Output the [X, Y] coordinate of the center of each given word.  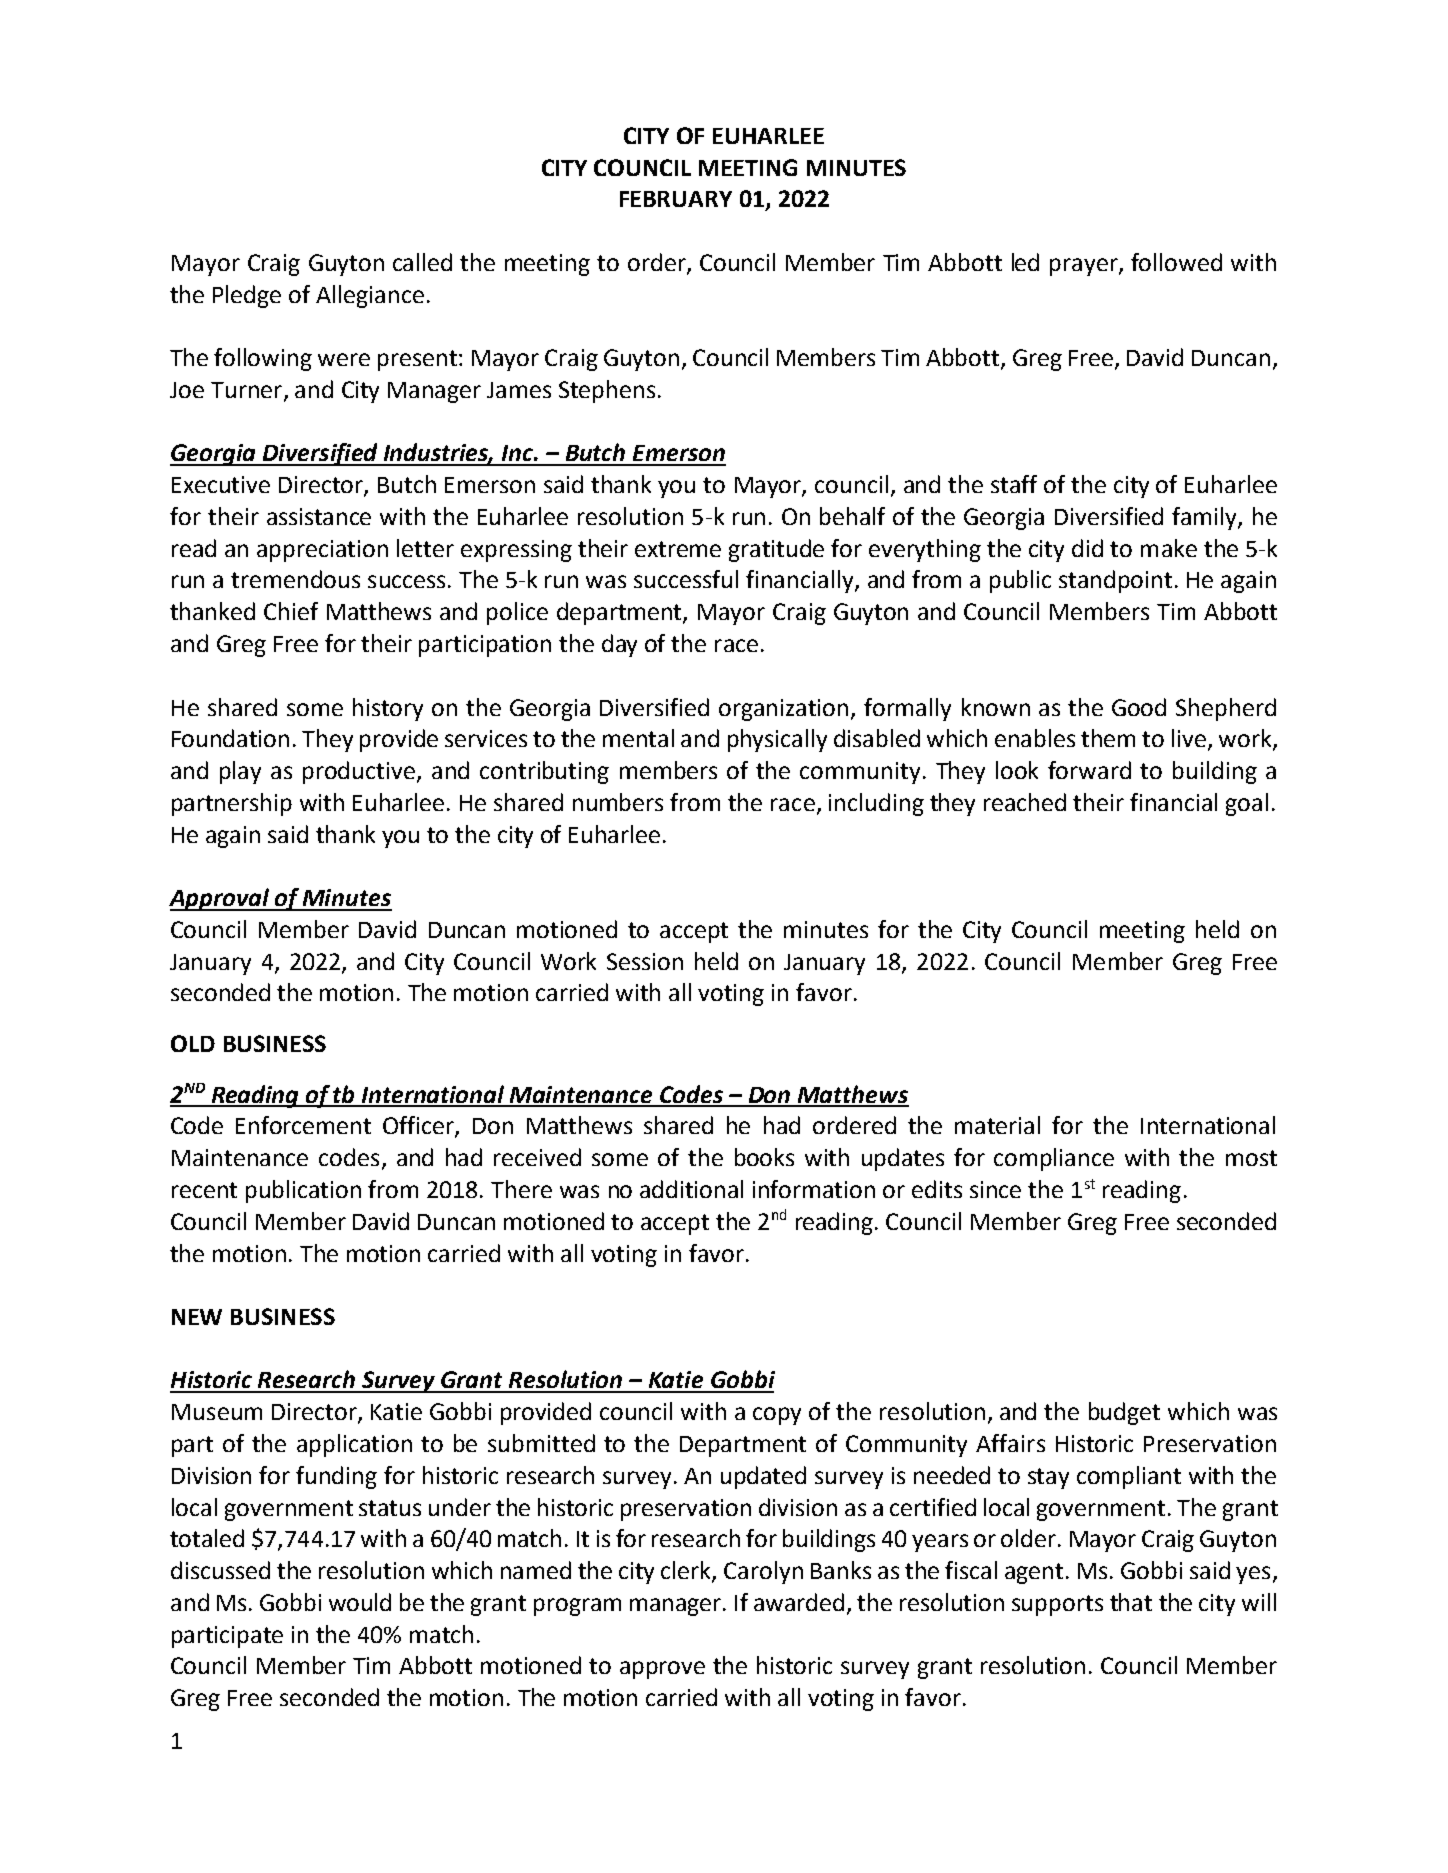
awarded [799, 1602]
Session [645, 961]
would [360, 1602]
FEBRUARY [676, 199]
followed [1176, 262]
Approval [220, 899]
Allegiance [370, 296]
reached [1025, 802]
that [1131, 1602]
